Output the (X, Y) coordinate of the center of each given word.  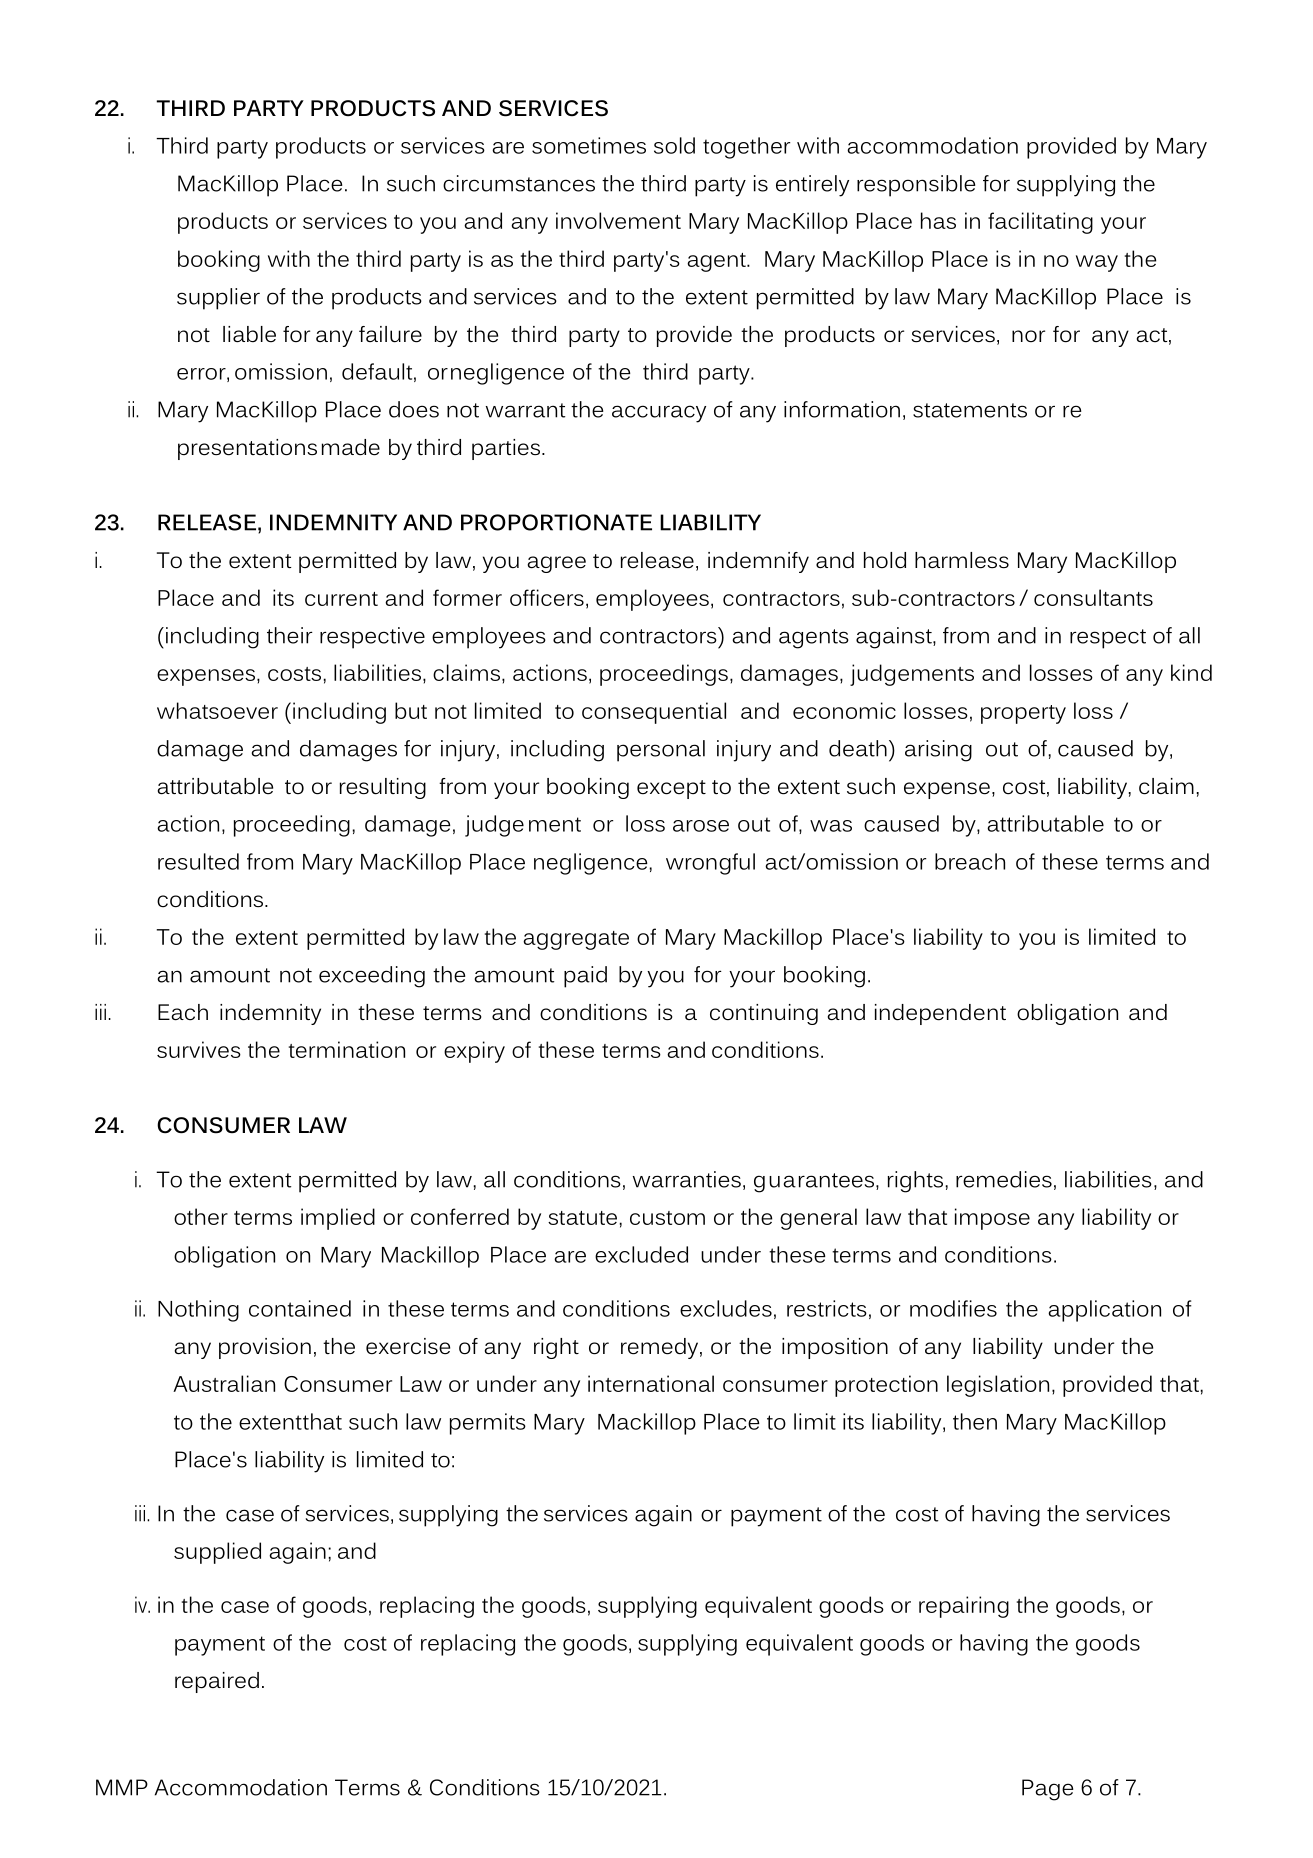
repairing (964, 1607)
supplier (218, 299)
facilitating (1040, 223)
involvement (618, 220)
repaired (217, 1682)
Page (1048, 1790)
